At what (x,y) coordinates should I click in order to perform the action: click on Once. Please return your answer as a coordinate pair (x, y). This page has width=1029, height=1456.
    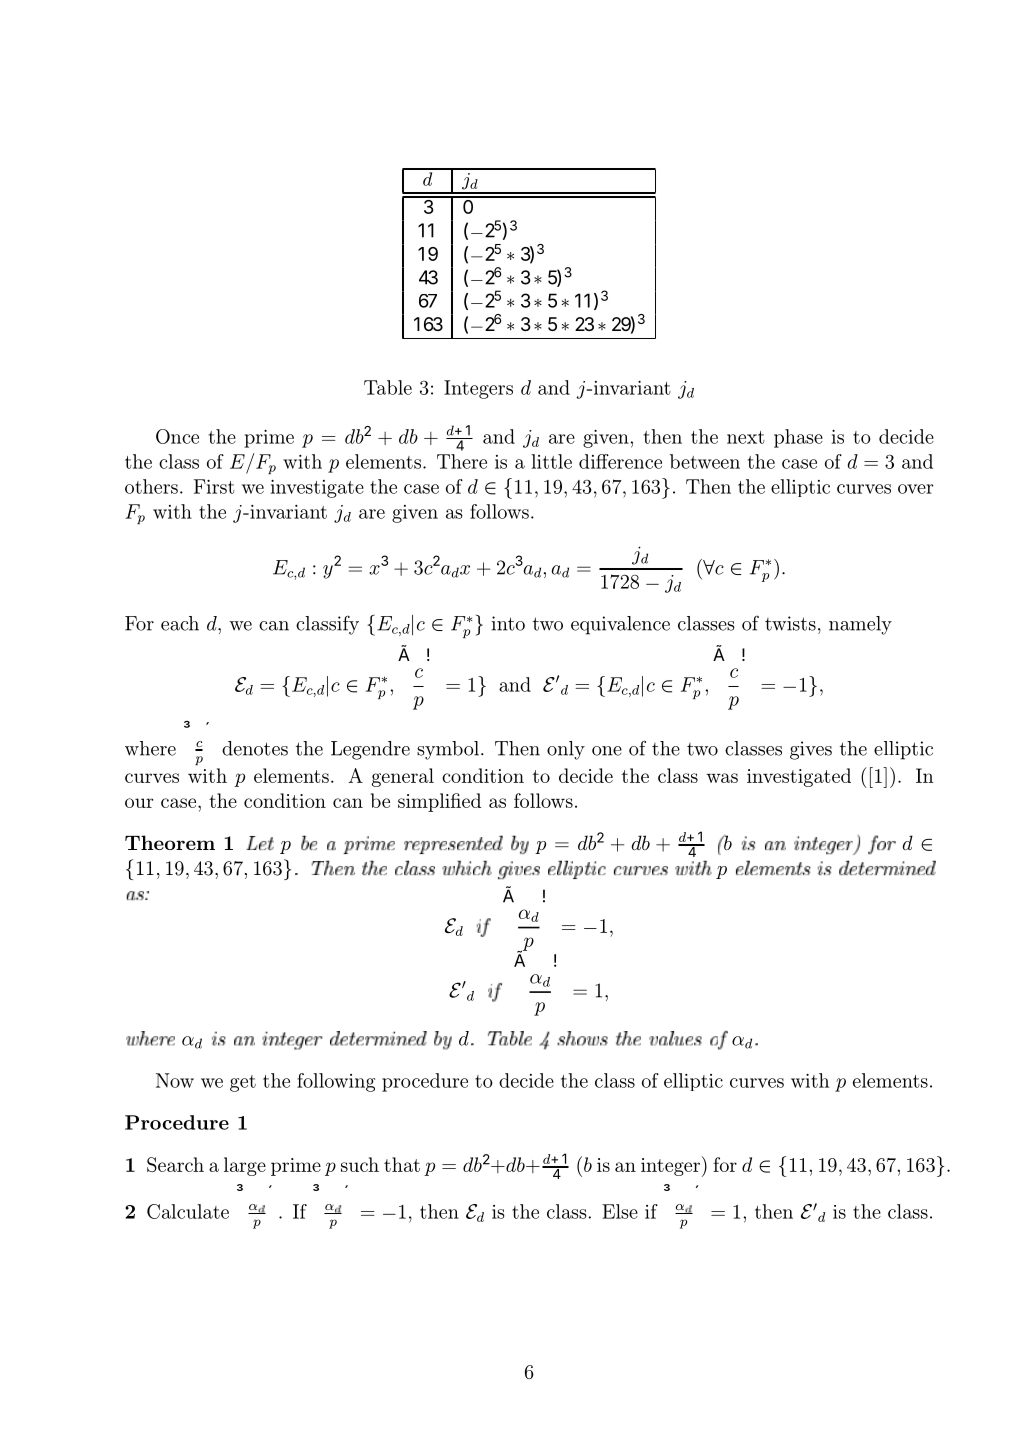
    Looking at the image, I should click on (177, 436).
